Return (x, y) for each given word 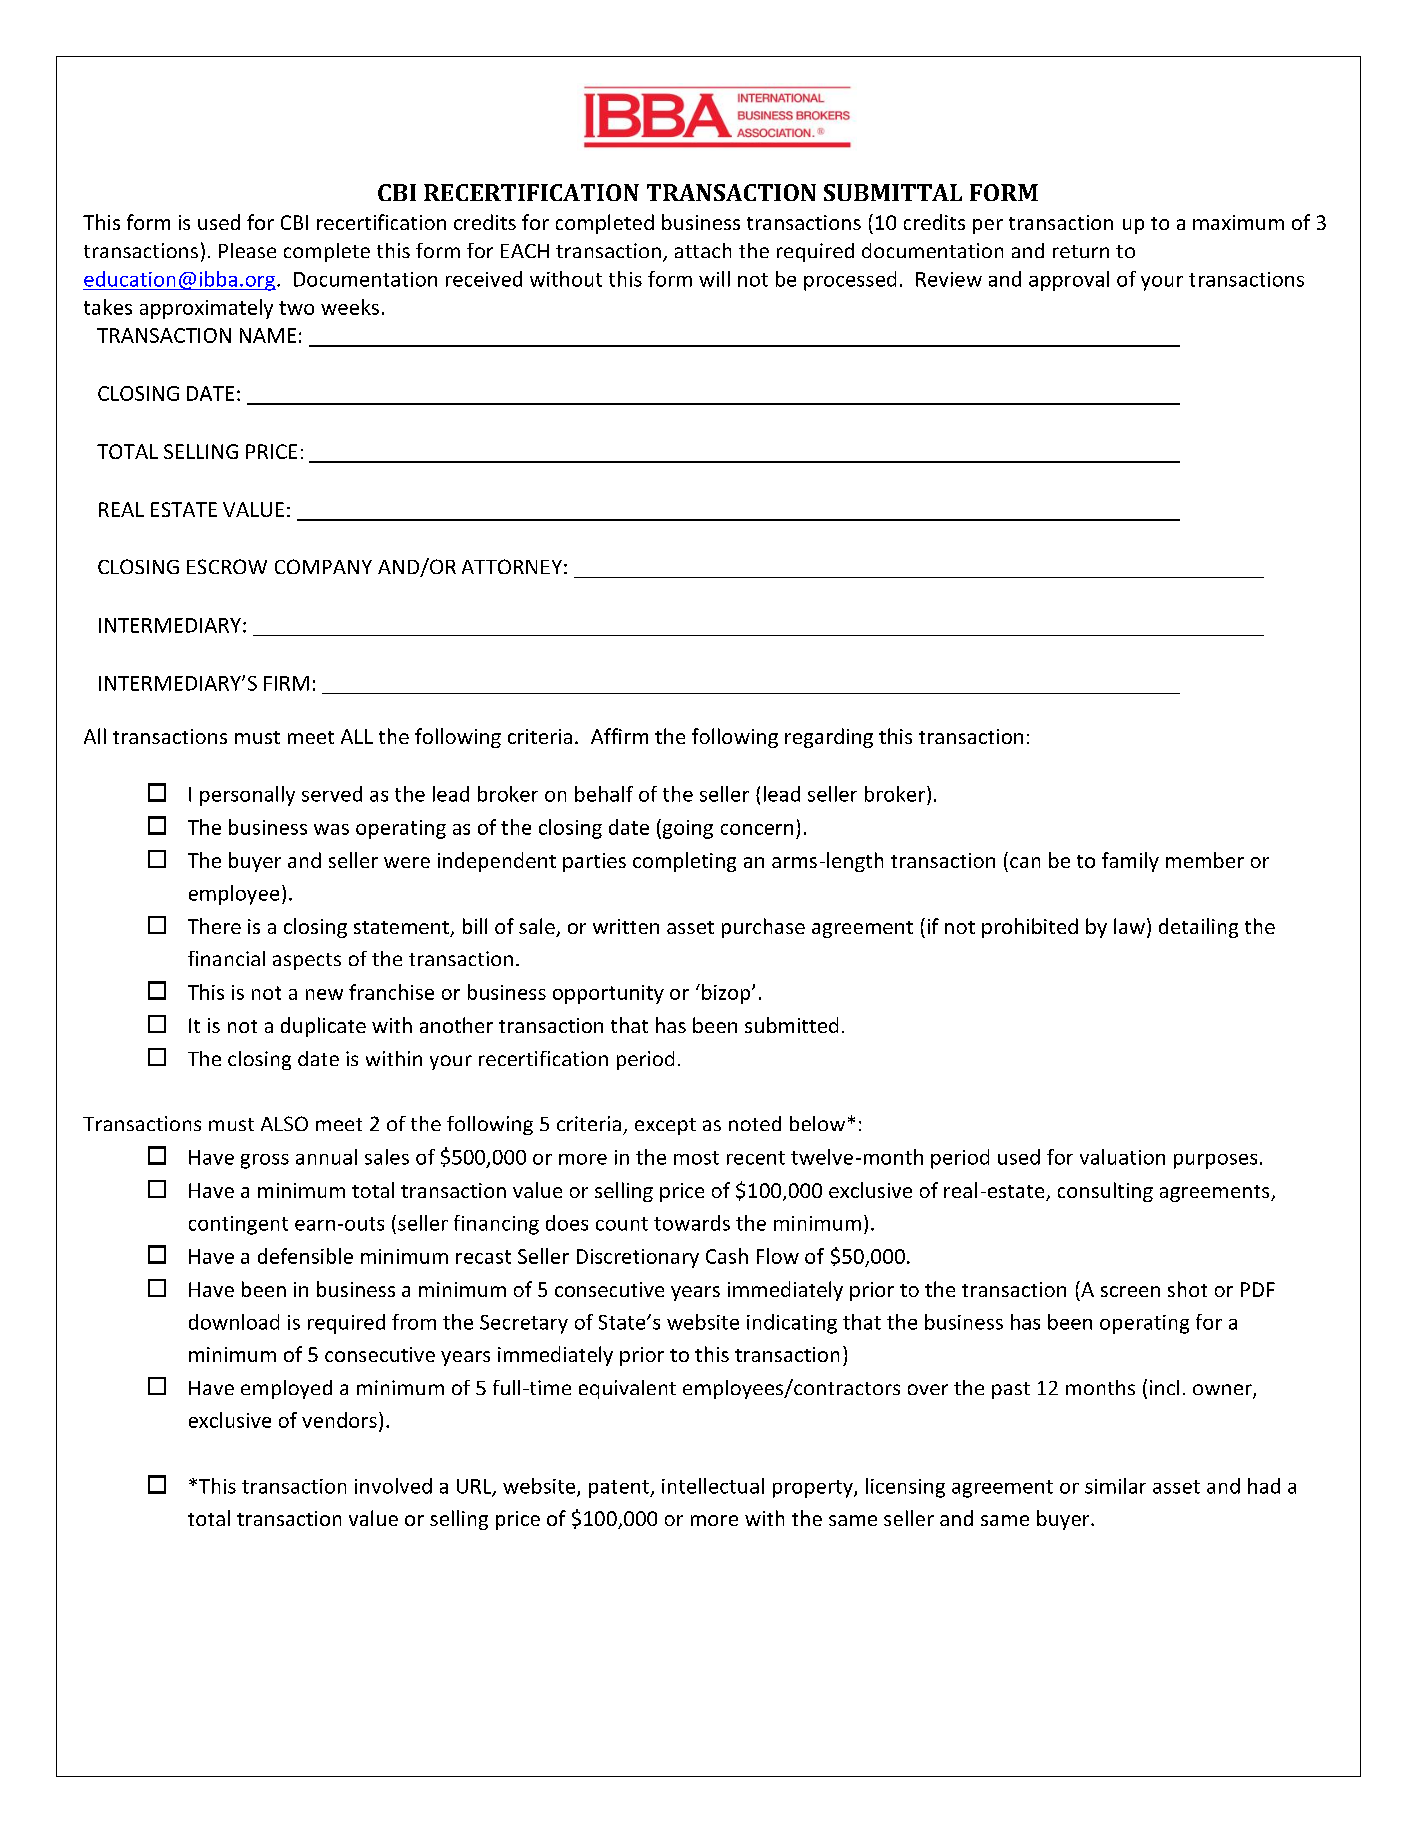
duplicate (323, 1027)
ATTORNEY (512, 566)
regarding (829, 738)
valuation (1122, 1157)
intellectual (713, 1486)
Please (247, 250)
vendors (339, 1420)
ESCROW (227, 566)
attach (703, 250)
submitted (791, 1025)
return (1081, 251)
